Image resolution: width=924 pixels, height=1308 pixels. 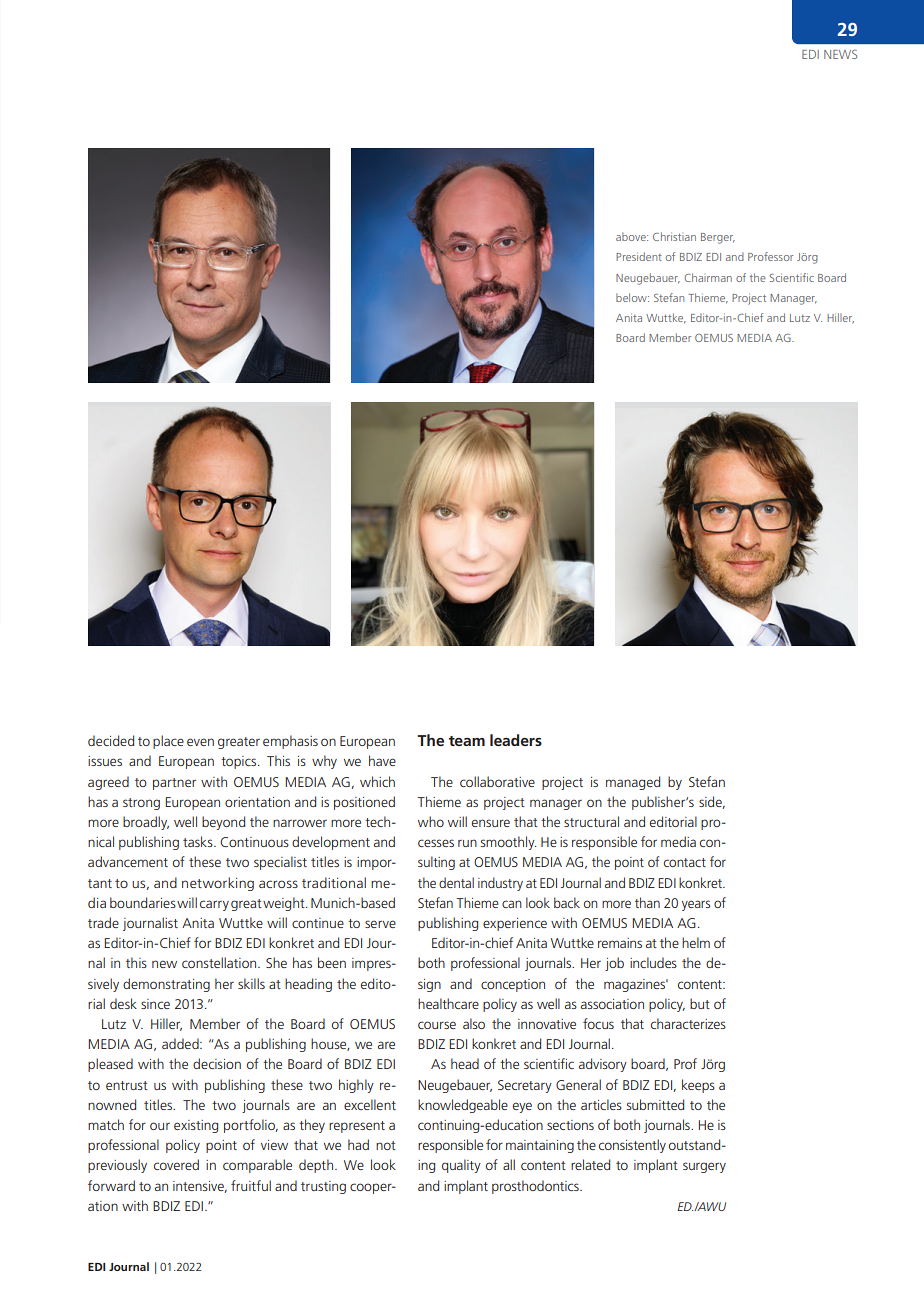 I want to click on even, so click(x=200, y=742).
